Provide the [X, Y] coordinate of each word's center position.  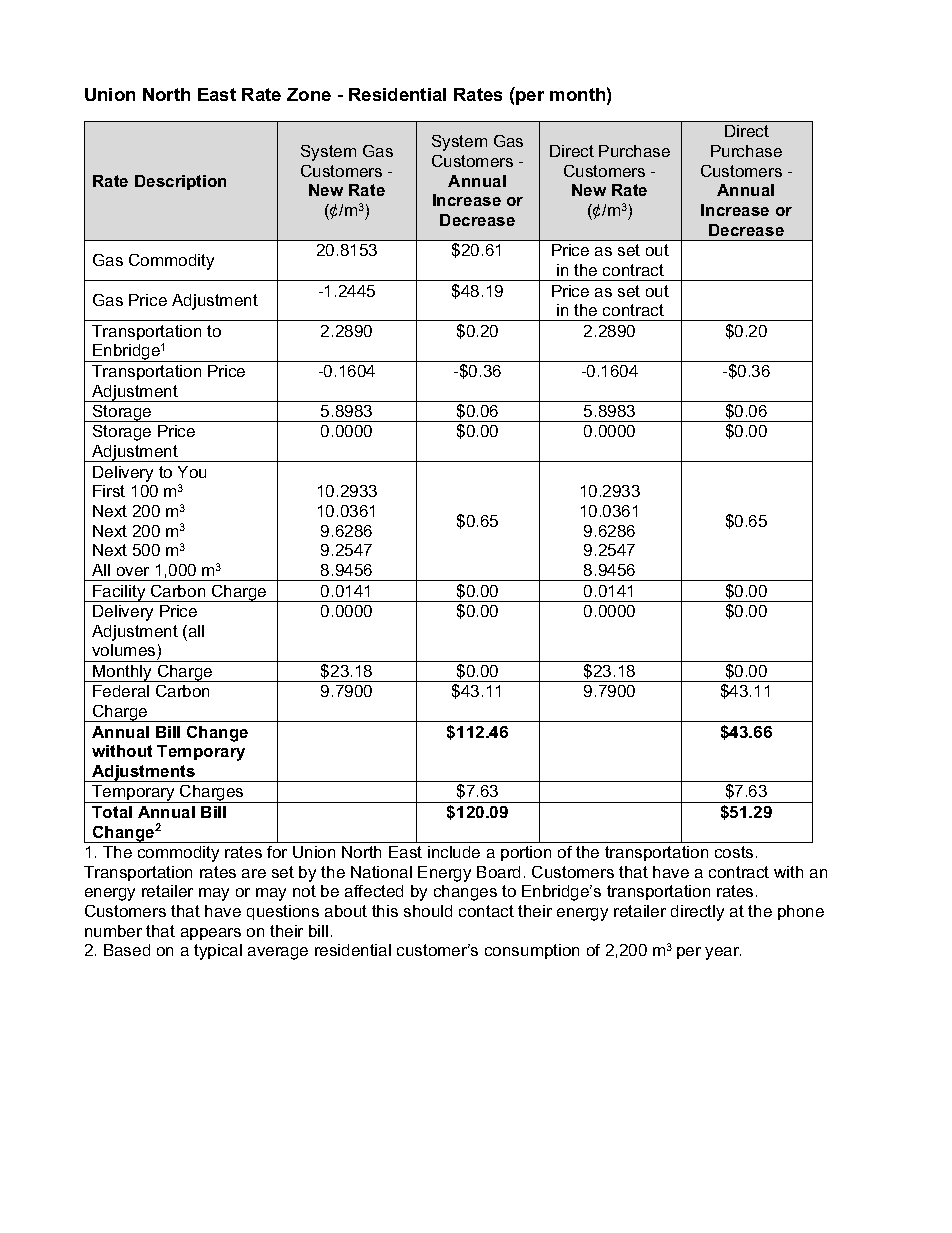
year [723, 953]
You [192, 472]
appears [211, 934]
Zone [309, 94]
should [428, 911]
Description [180, 182]
